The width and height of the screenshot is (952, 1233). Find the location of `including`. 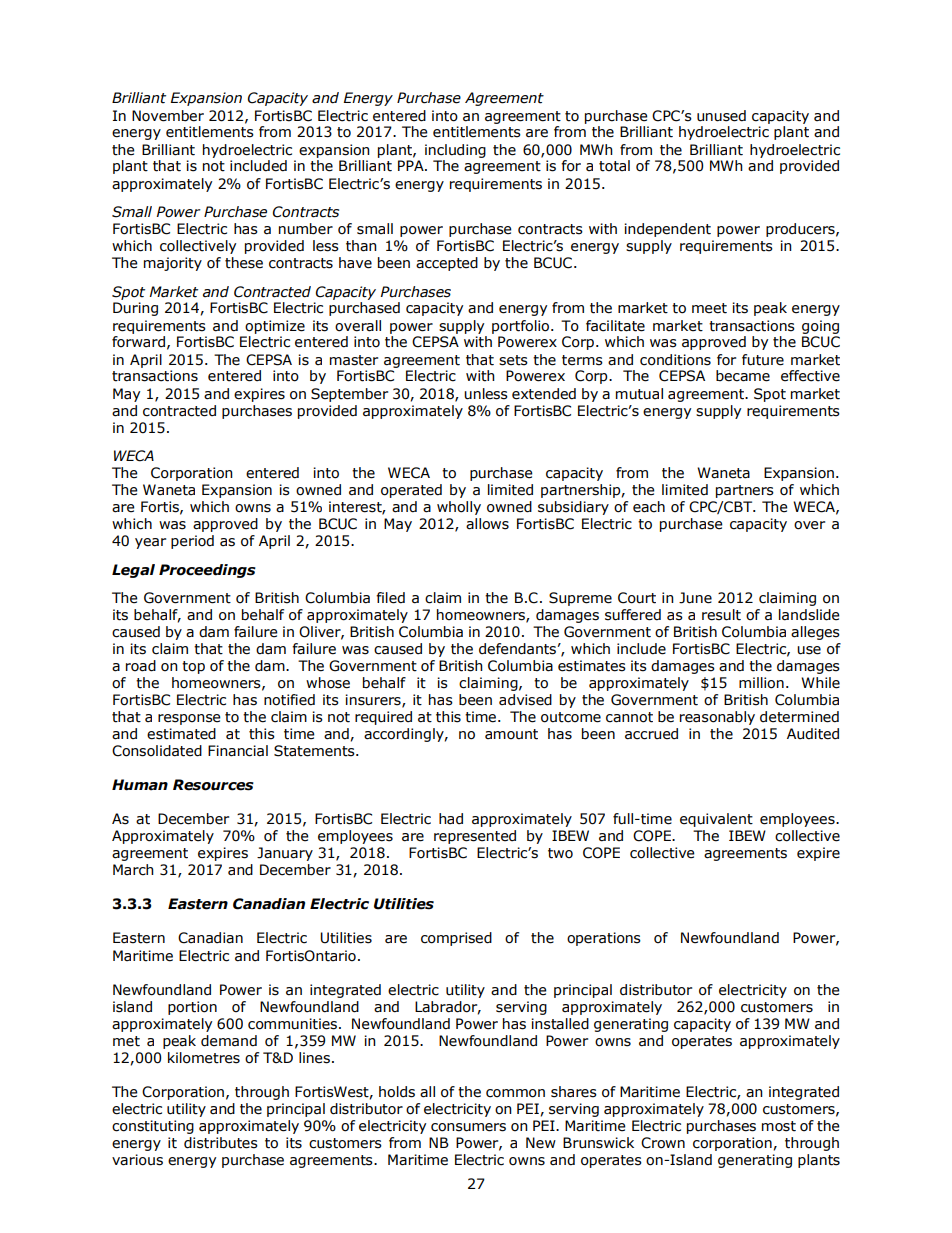

including is located at coordinates (455, 151).
